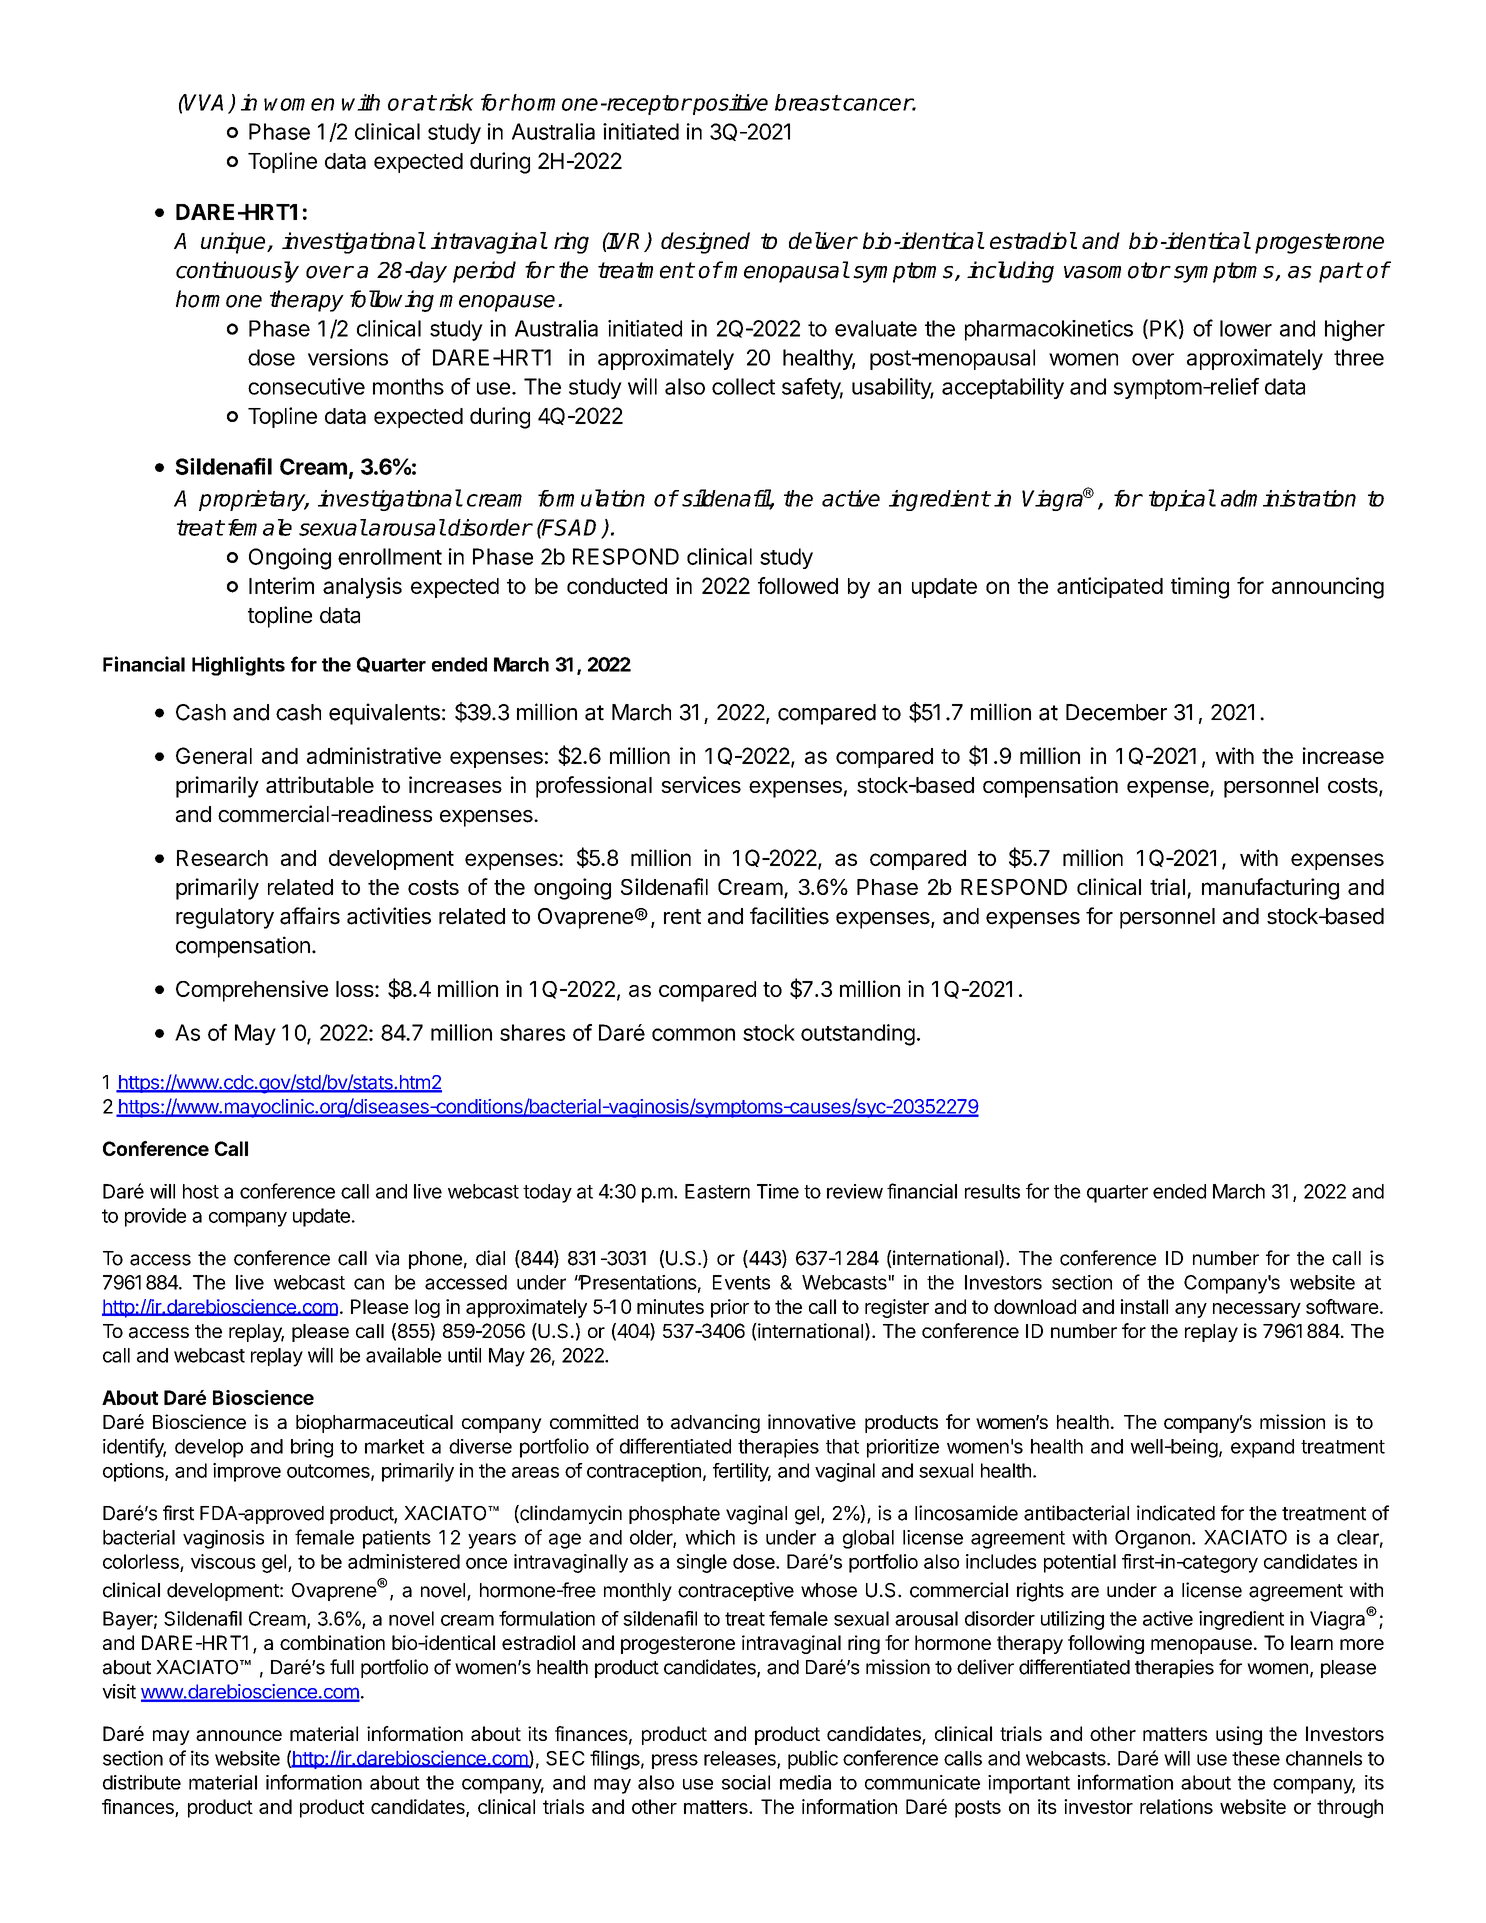 The image size is (1486, 1923). I want to click on Comprehensive, so click(252, 991).
